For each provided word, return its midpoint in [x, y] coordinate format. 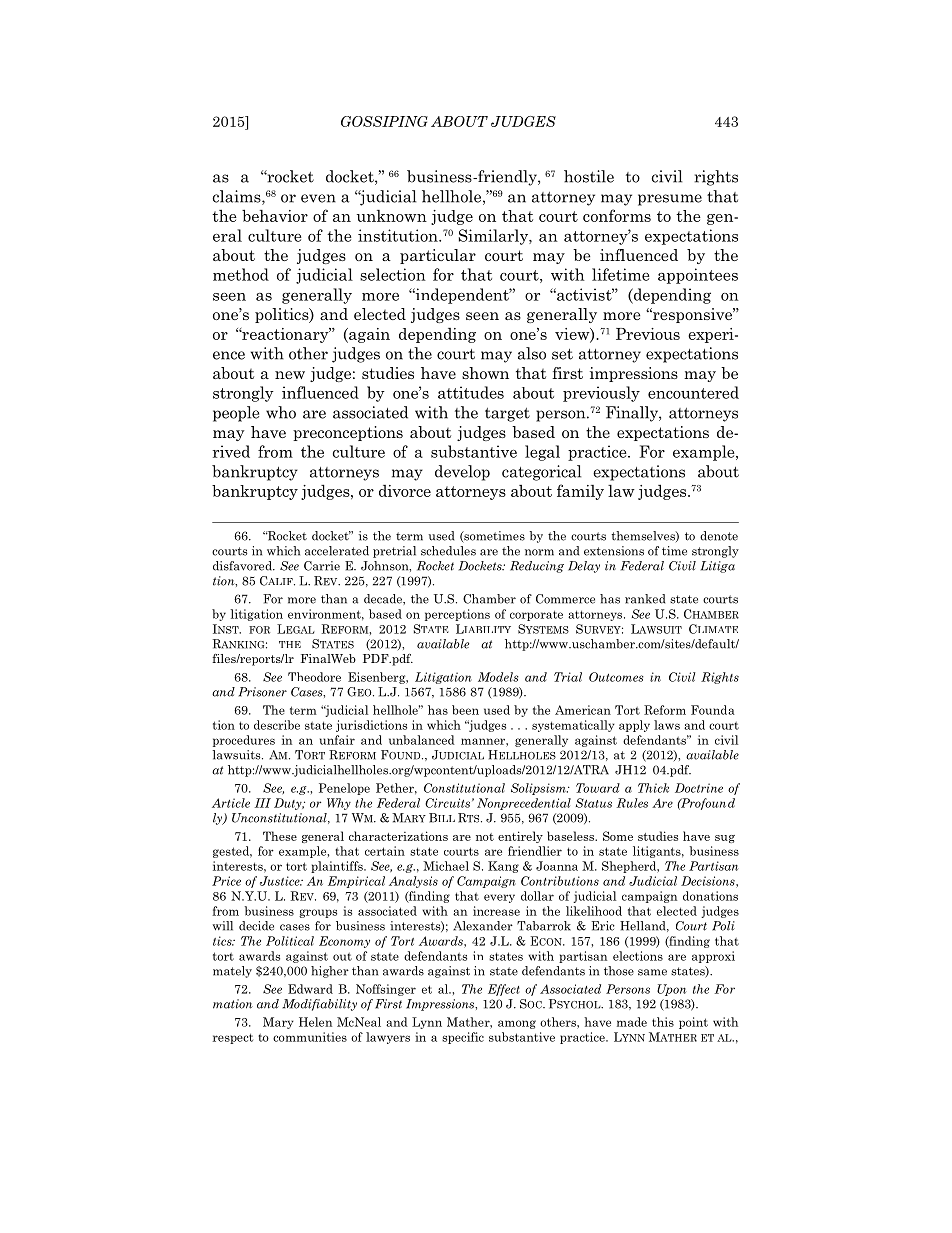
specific [463, 1038]
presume [670, 200]
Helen [315, 1022]
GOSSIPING [384, 121]
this [663, 1022]
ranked [645, 599]
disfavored [243, 566]
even [318, 198]
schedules [448, 551]
